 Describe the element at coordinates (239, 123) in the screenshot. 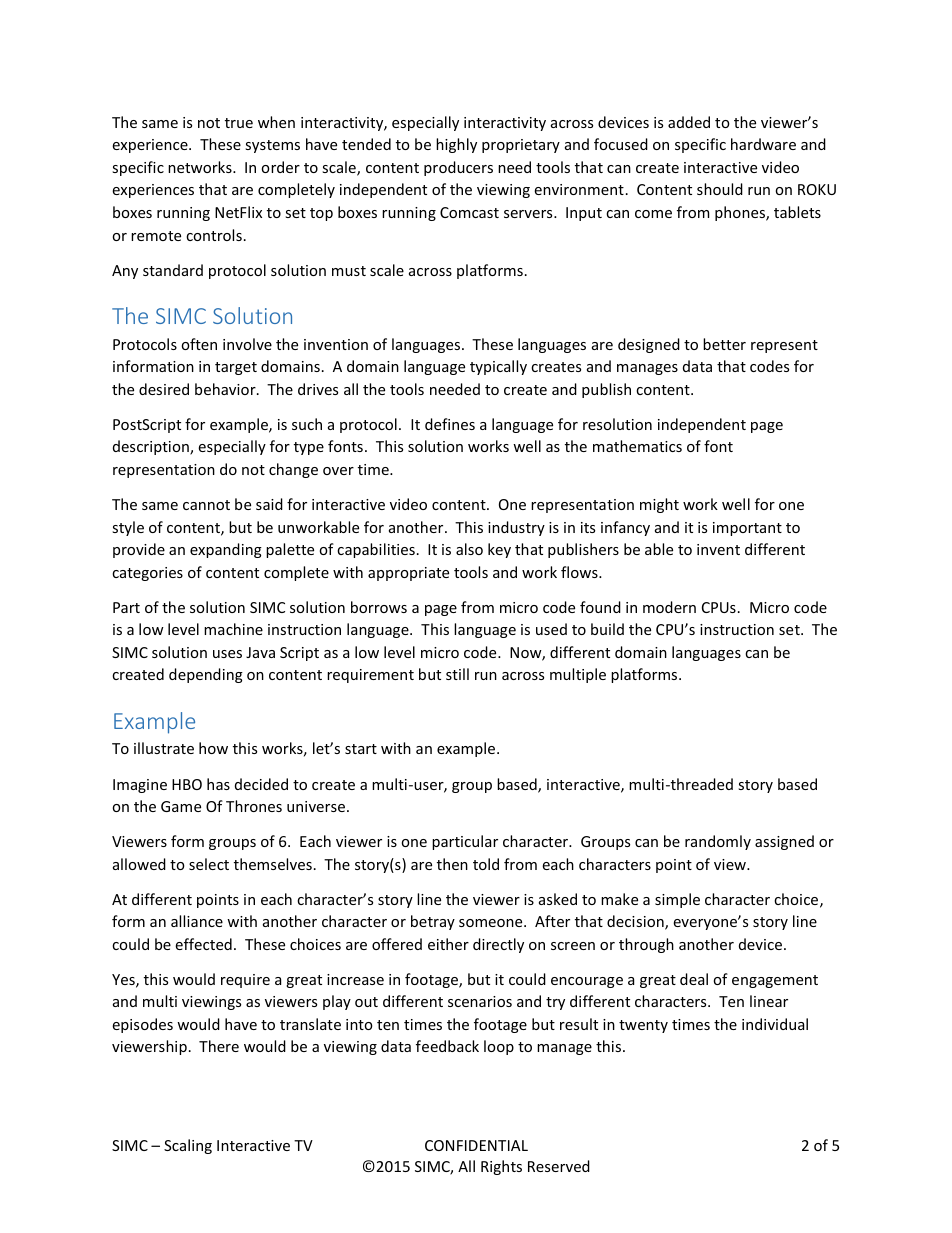

I see `true` at that location.
